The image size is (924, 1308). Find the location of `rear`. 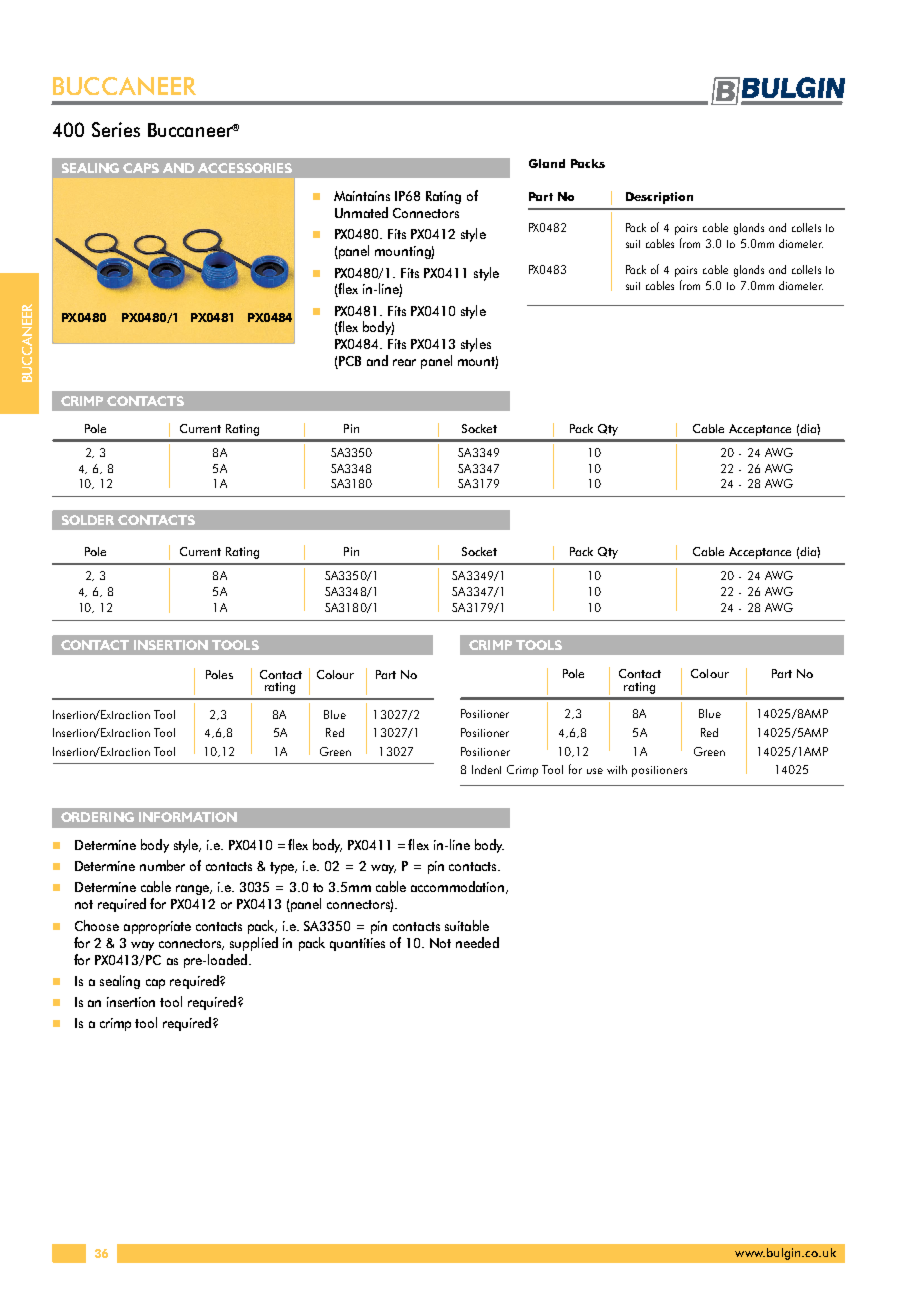

rear is located at coordinates (404, 362).
